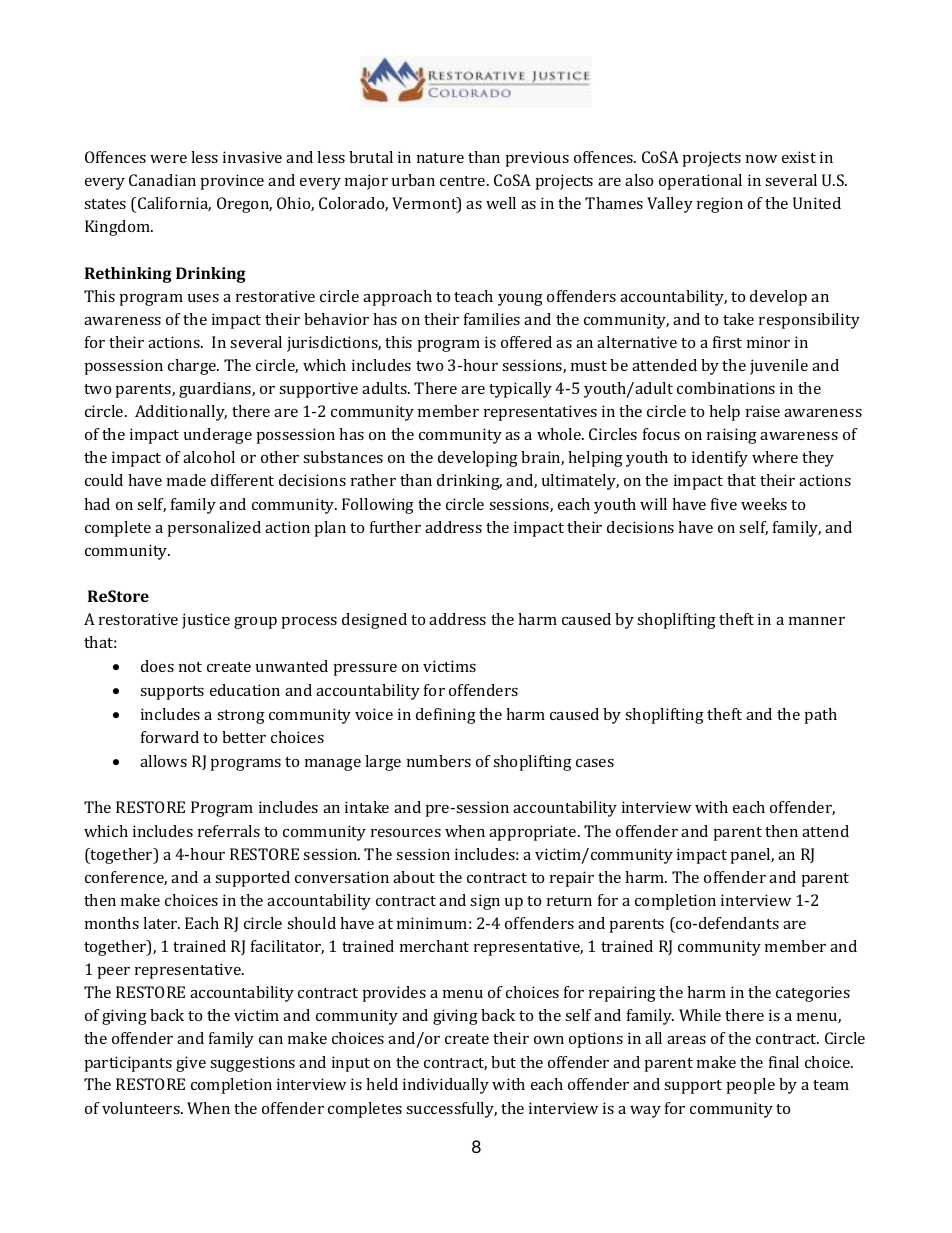  What do you see at coordinates (206, 621) in the page?
I see `justice` at bounding box center [206, 621].
